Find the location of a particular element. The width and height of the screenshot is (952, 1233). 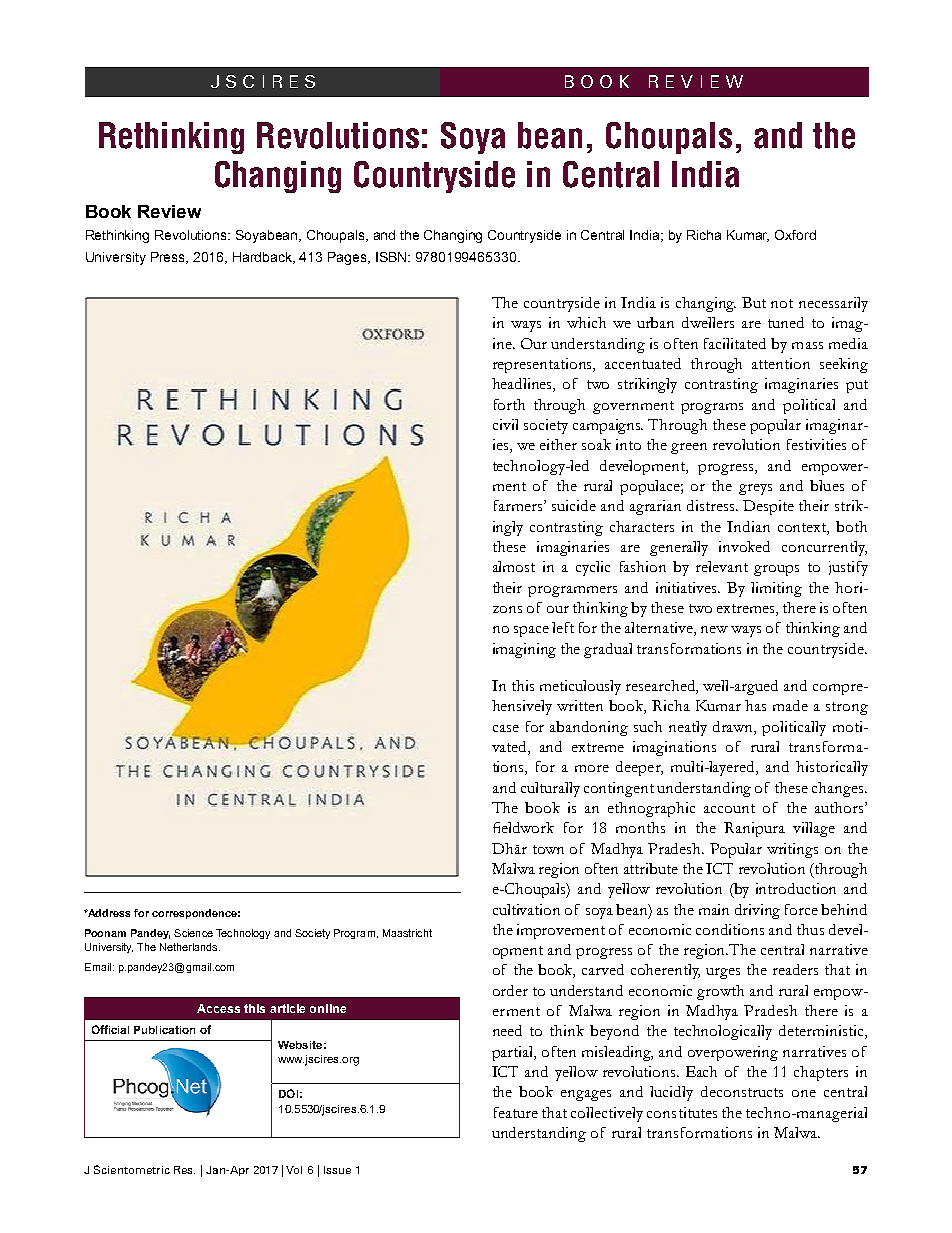

Issue is located at coordinates (337, 1170).
